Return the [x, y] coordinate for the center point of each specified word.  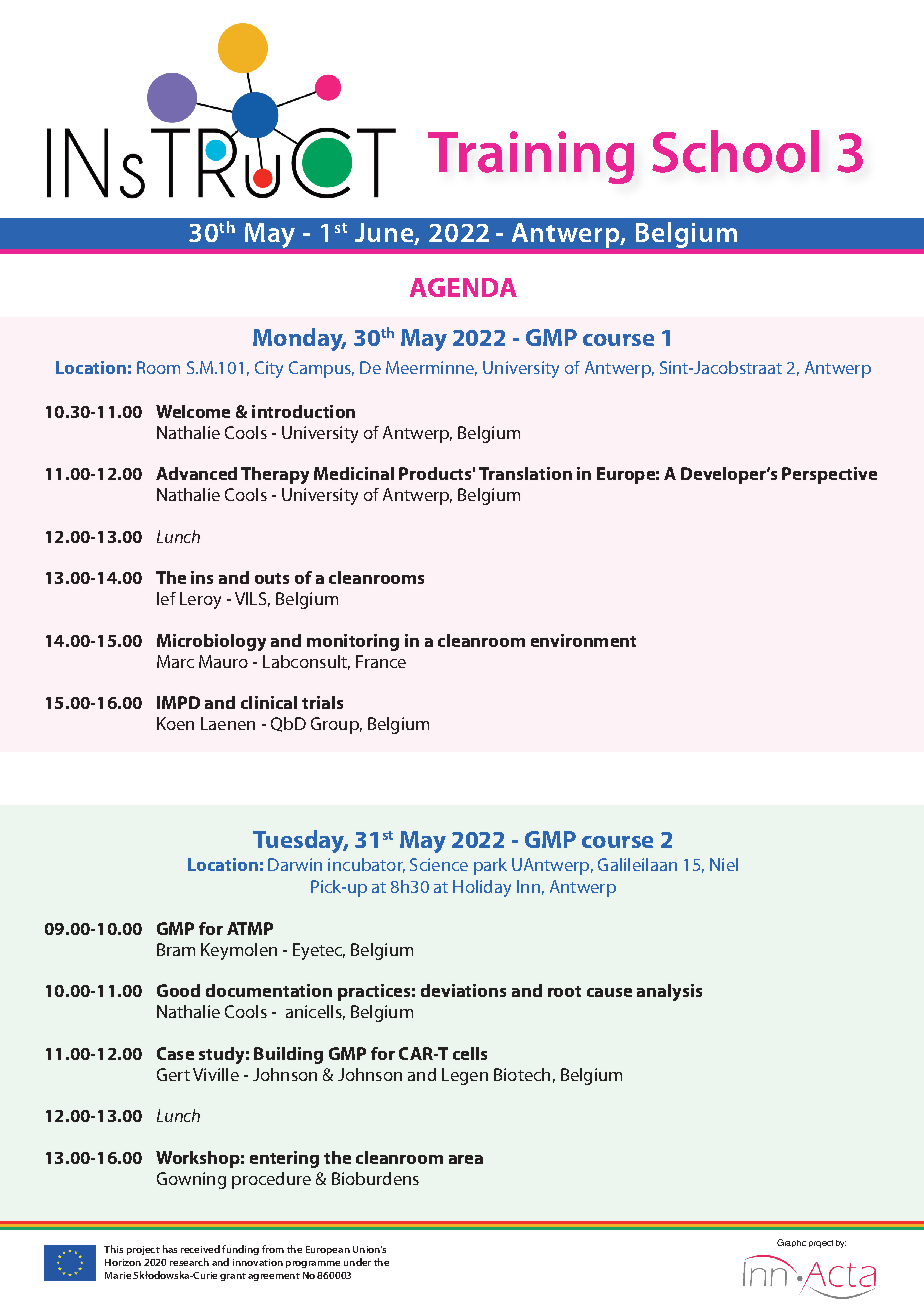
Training [531, 157]
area [466, 1159]
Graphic [791, 1243]
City [269, 369]
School [735, 151]
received [200, 1249]
